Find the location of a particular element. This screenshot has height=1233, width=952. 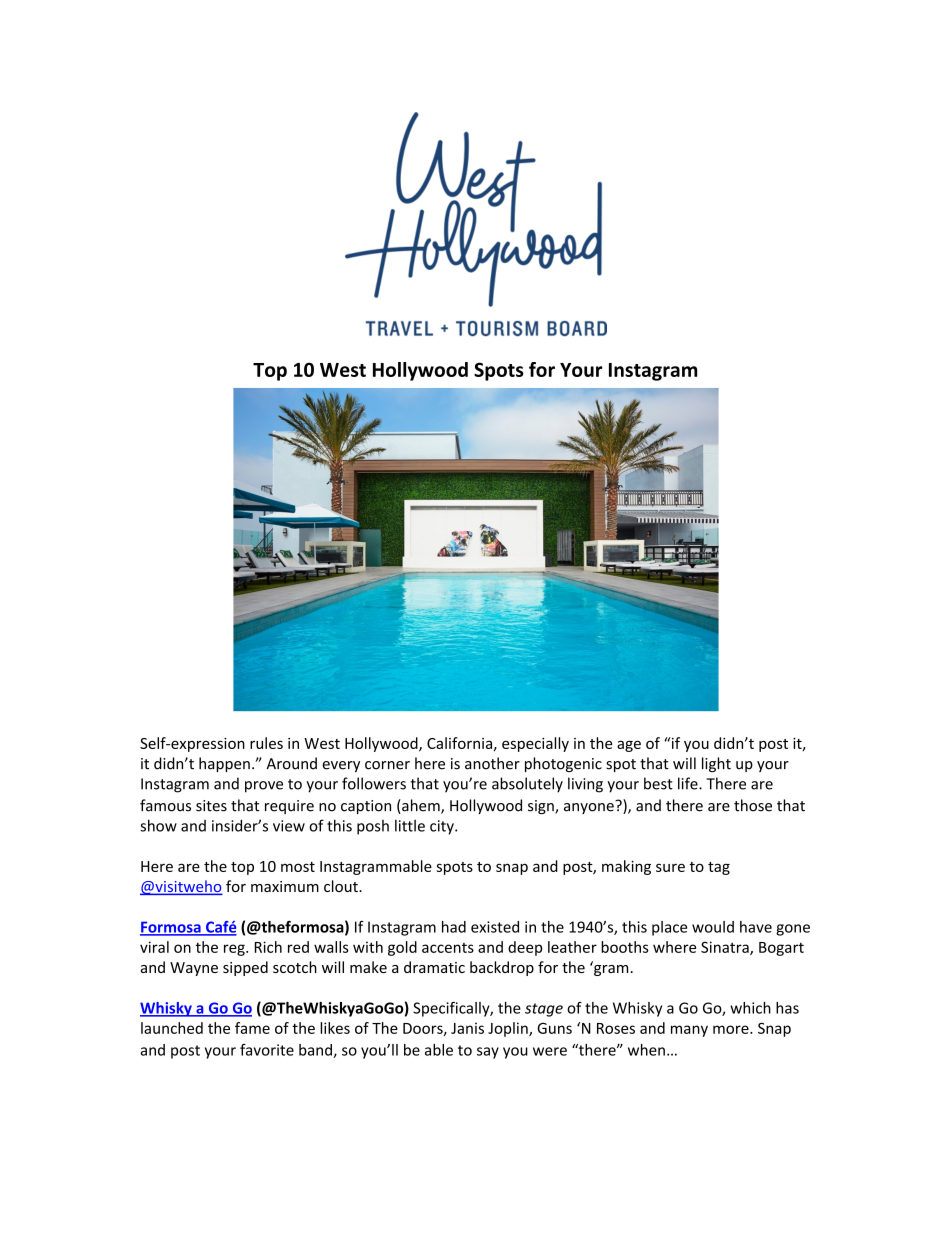

most is located at coordinates (298, 867).
